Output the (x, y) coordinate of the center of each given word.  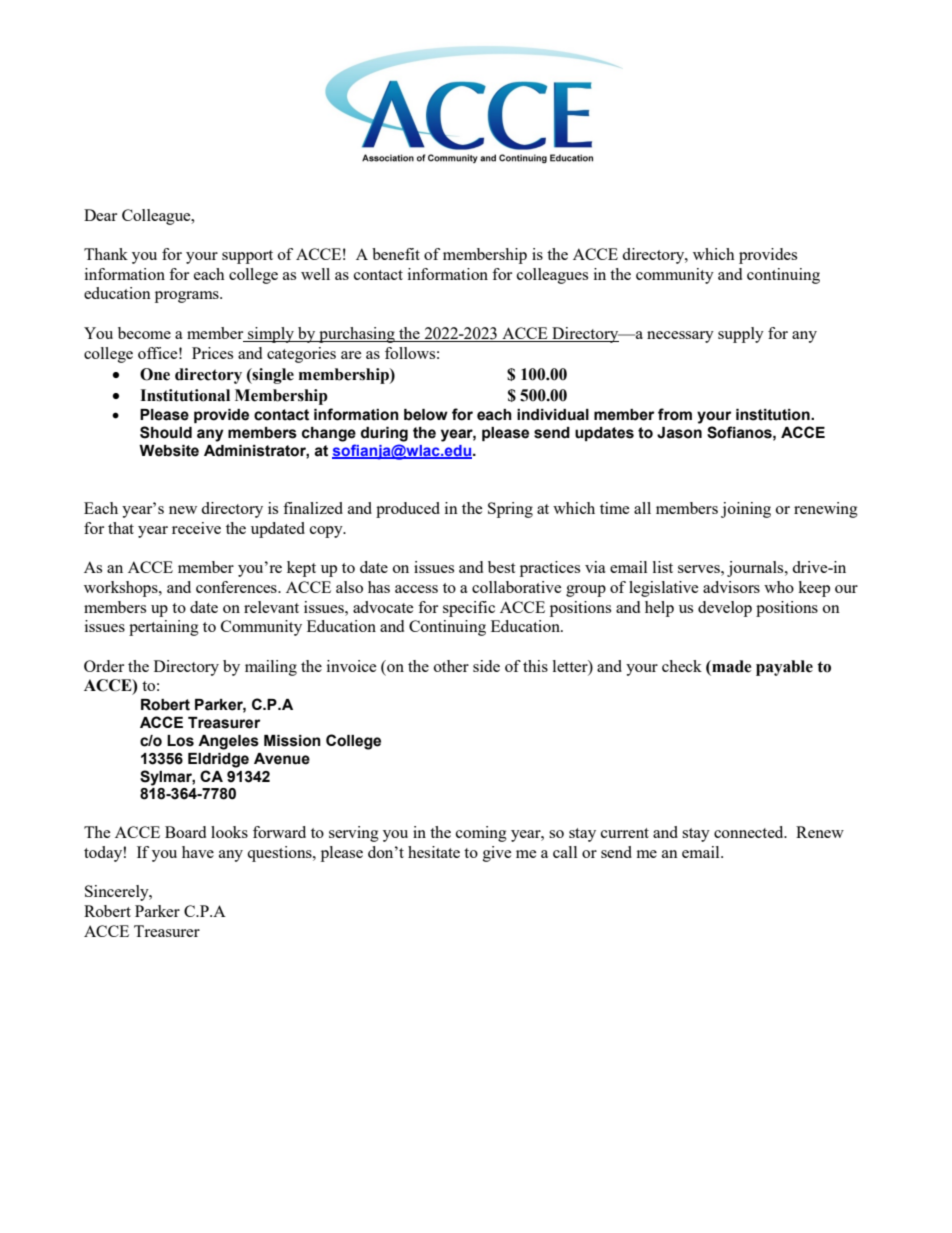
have (198, 852)
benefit (396, 254)
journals (756, 569)
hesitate (434, 852)
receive (196, 528)
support (247, 257)
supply (741, 335)
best (501, 567)
